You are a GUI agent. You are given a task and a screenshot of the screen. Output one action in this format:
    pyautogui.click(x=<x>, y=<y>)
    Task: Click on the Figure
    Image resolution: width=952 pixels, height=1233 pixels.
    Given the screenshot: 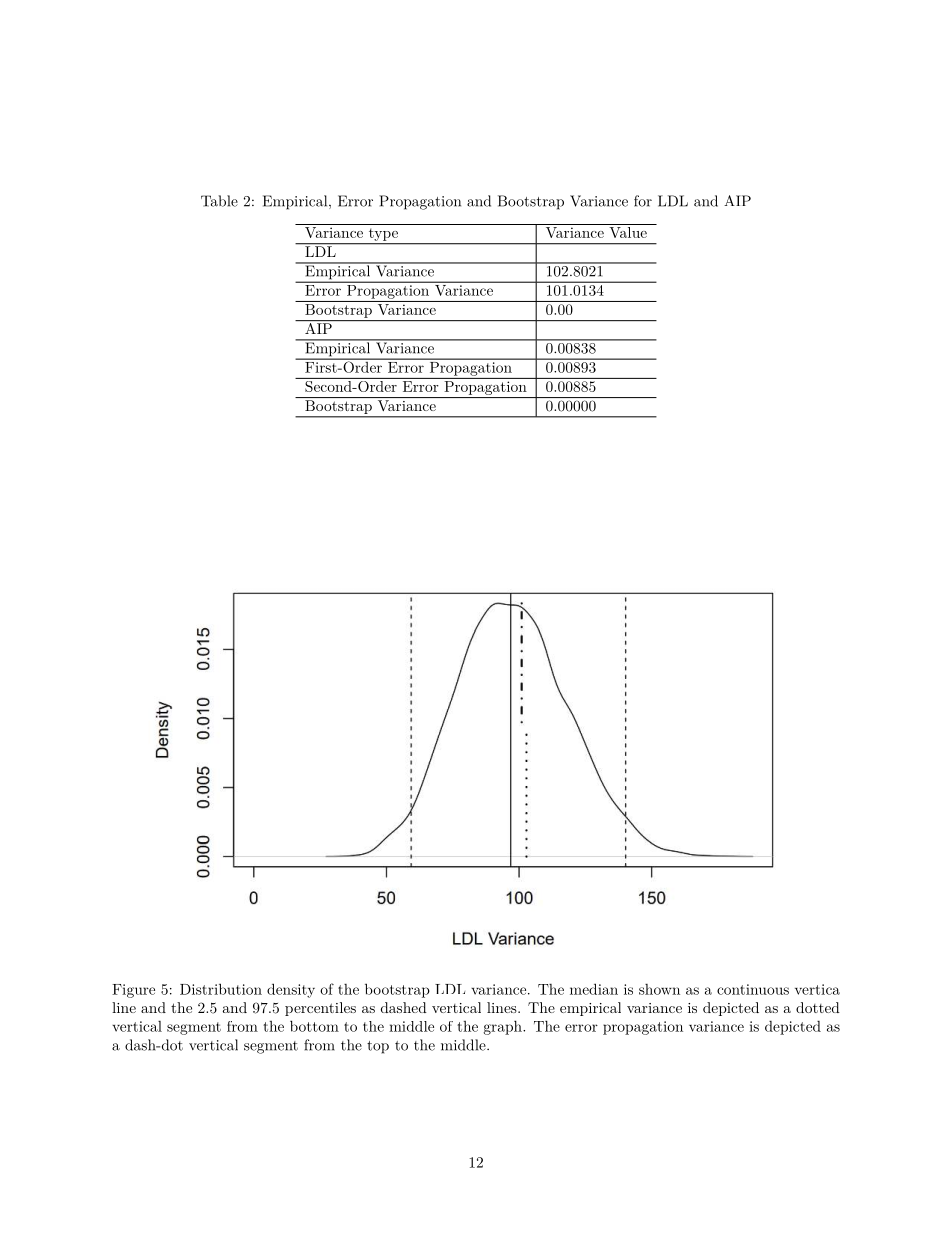 What is the action you would take?
    pyautogui.click(x=133, y=991)
